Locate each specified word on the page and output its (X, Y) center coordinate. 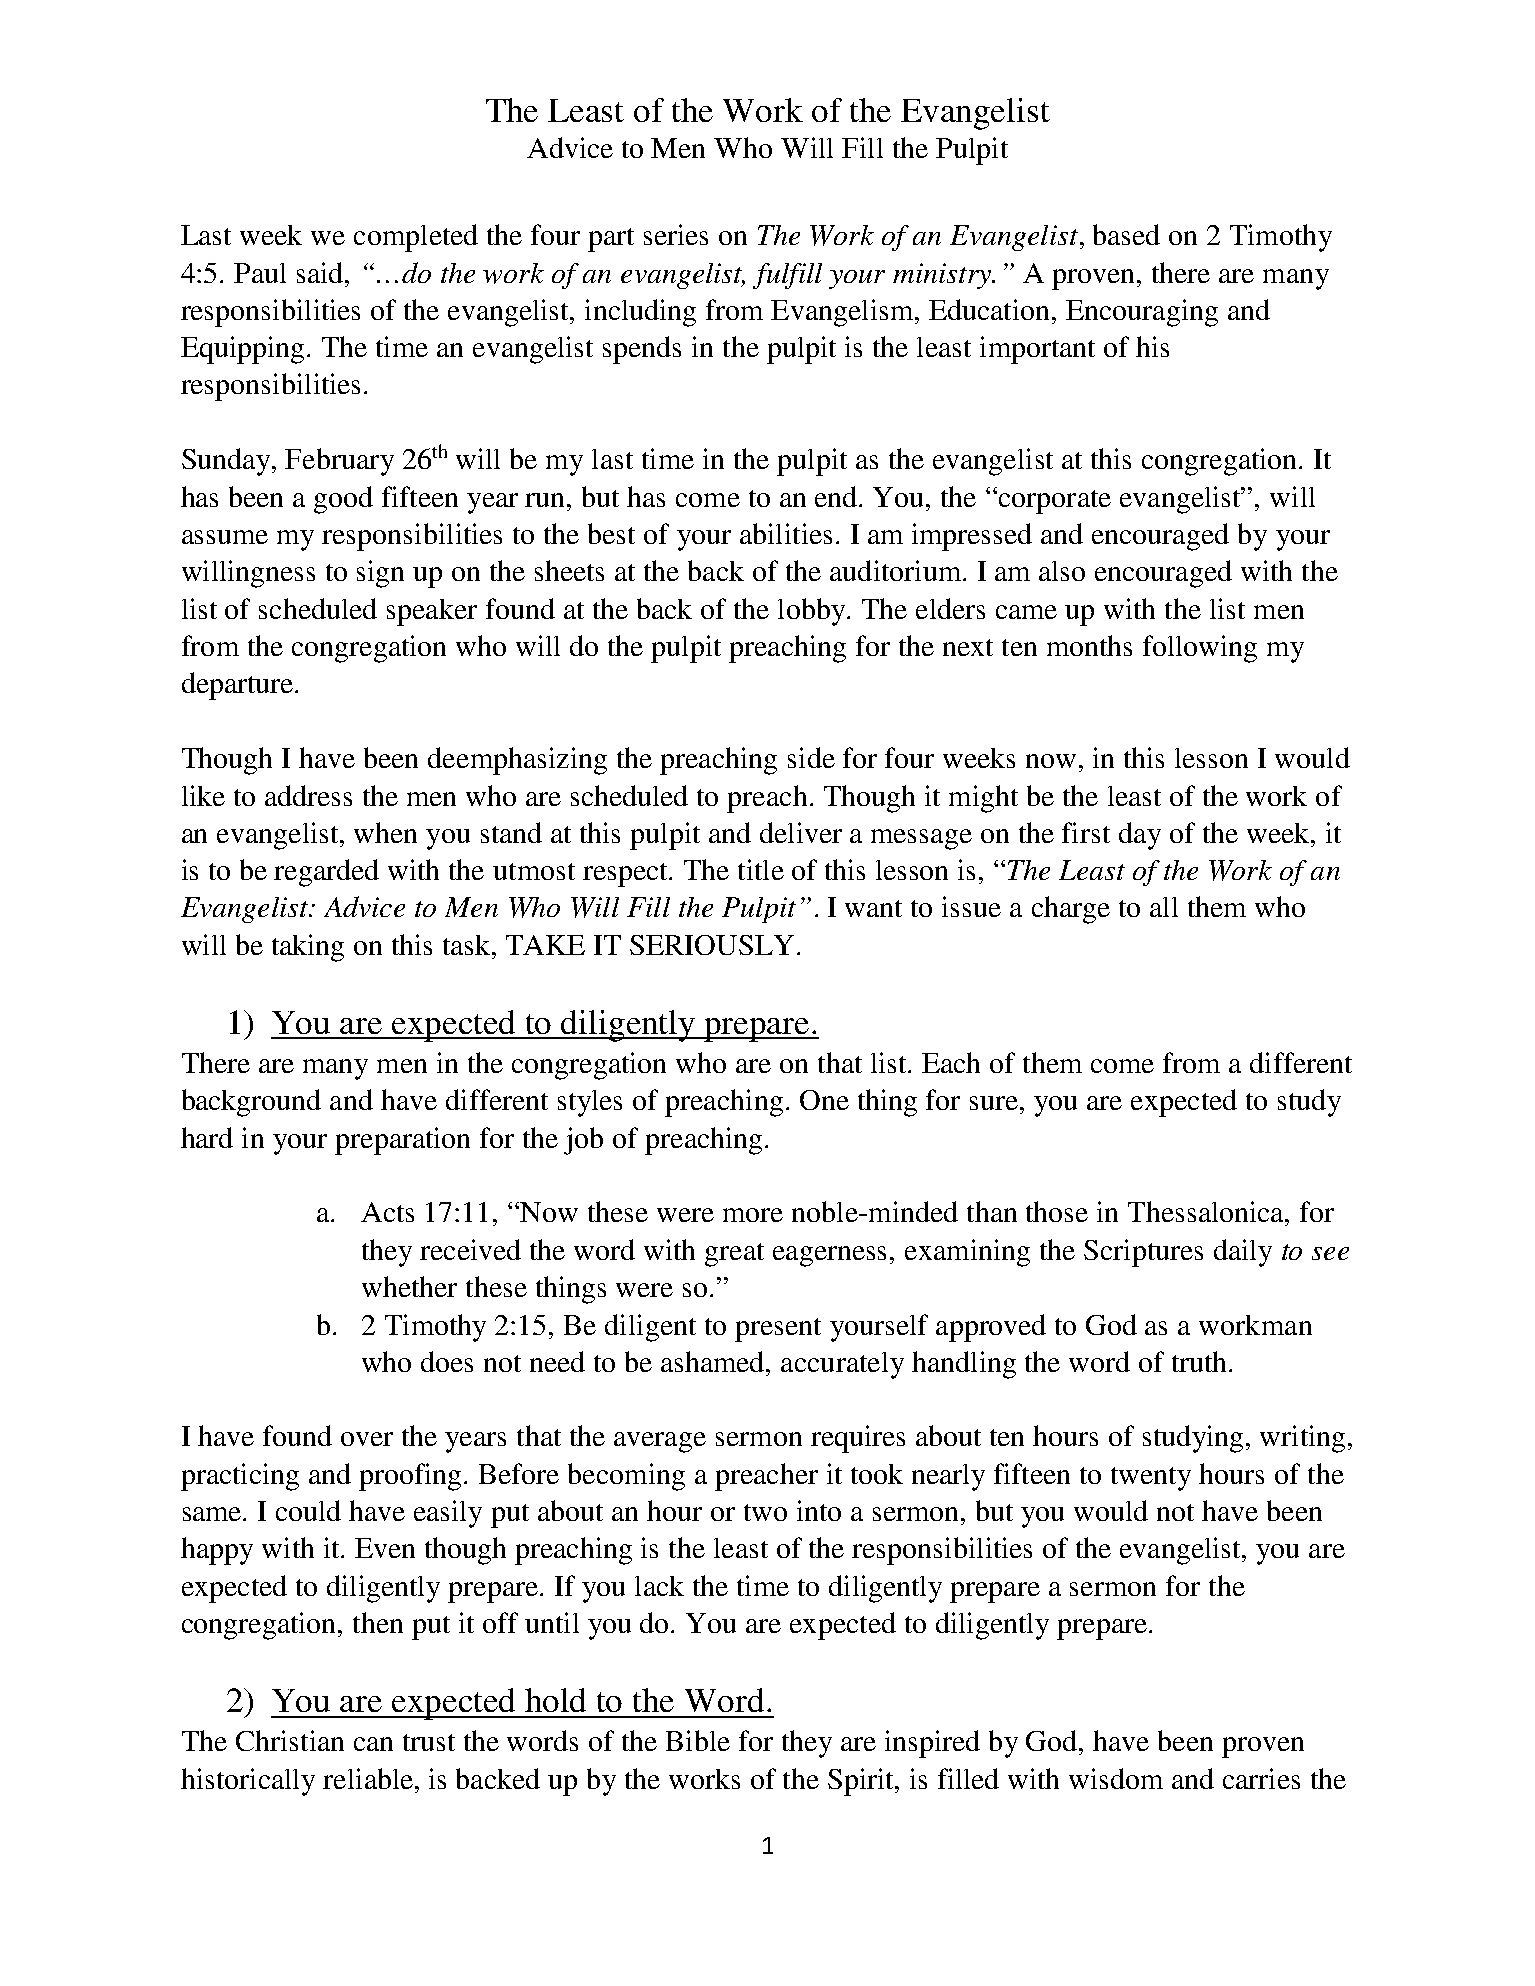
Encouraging (1142, 313)
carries (1261, 1778)
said (321, 272)
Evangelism (843, 313)
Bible (698, 1740)
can (373, 1744)
